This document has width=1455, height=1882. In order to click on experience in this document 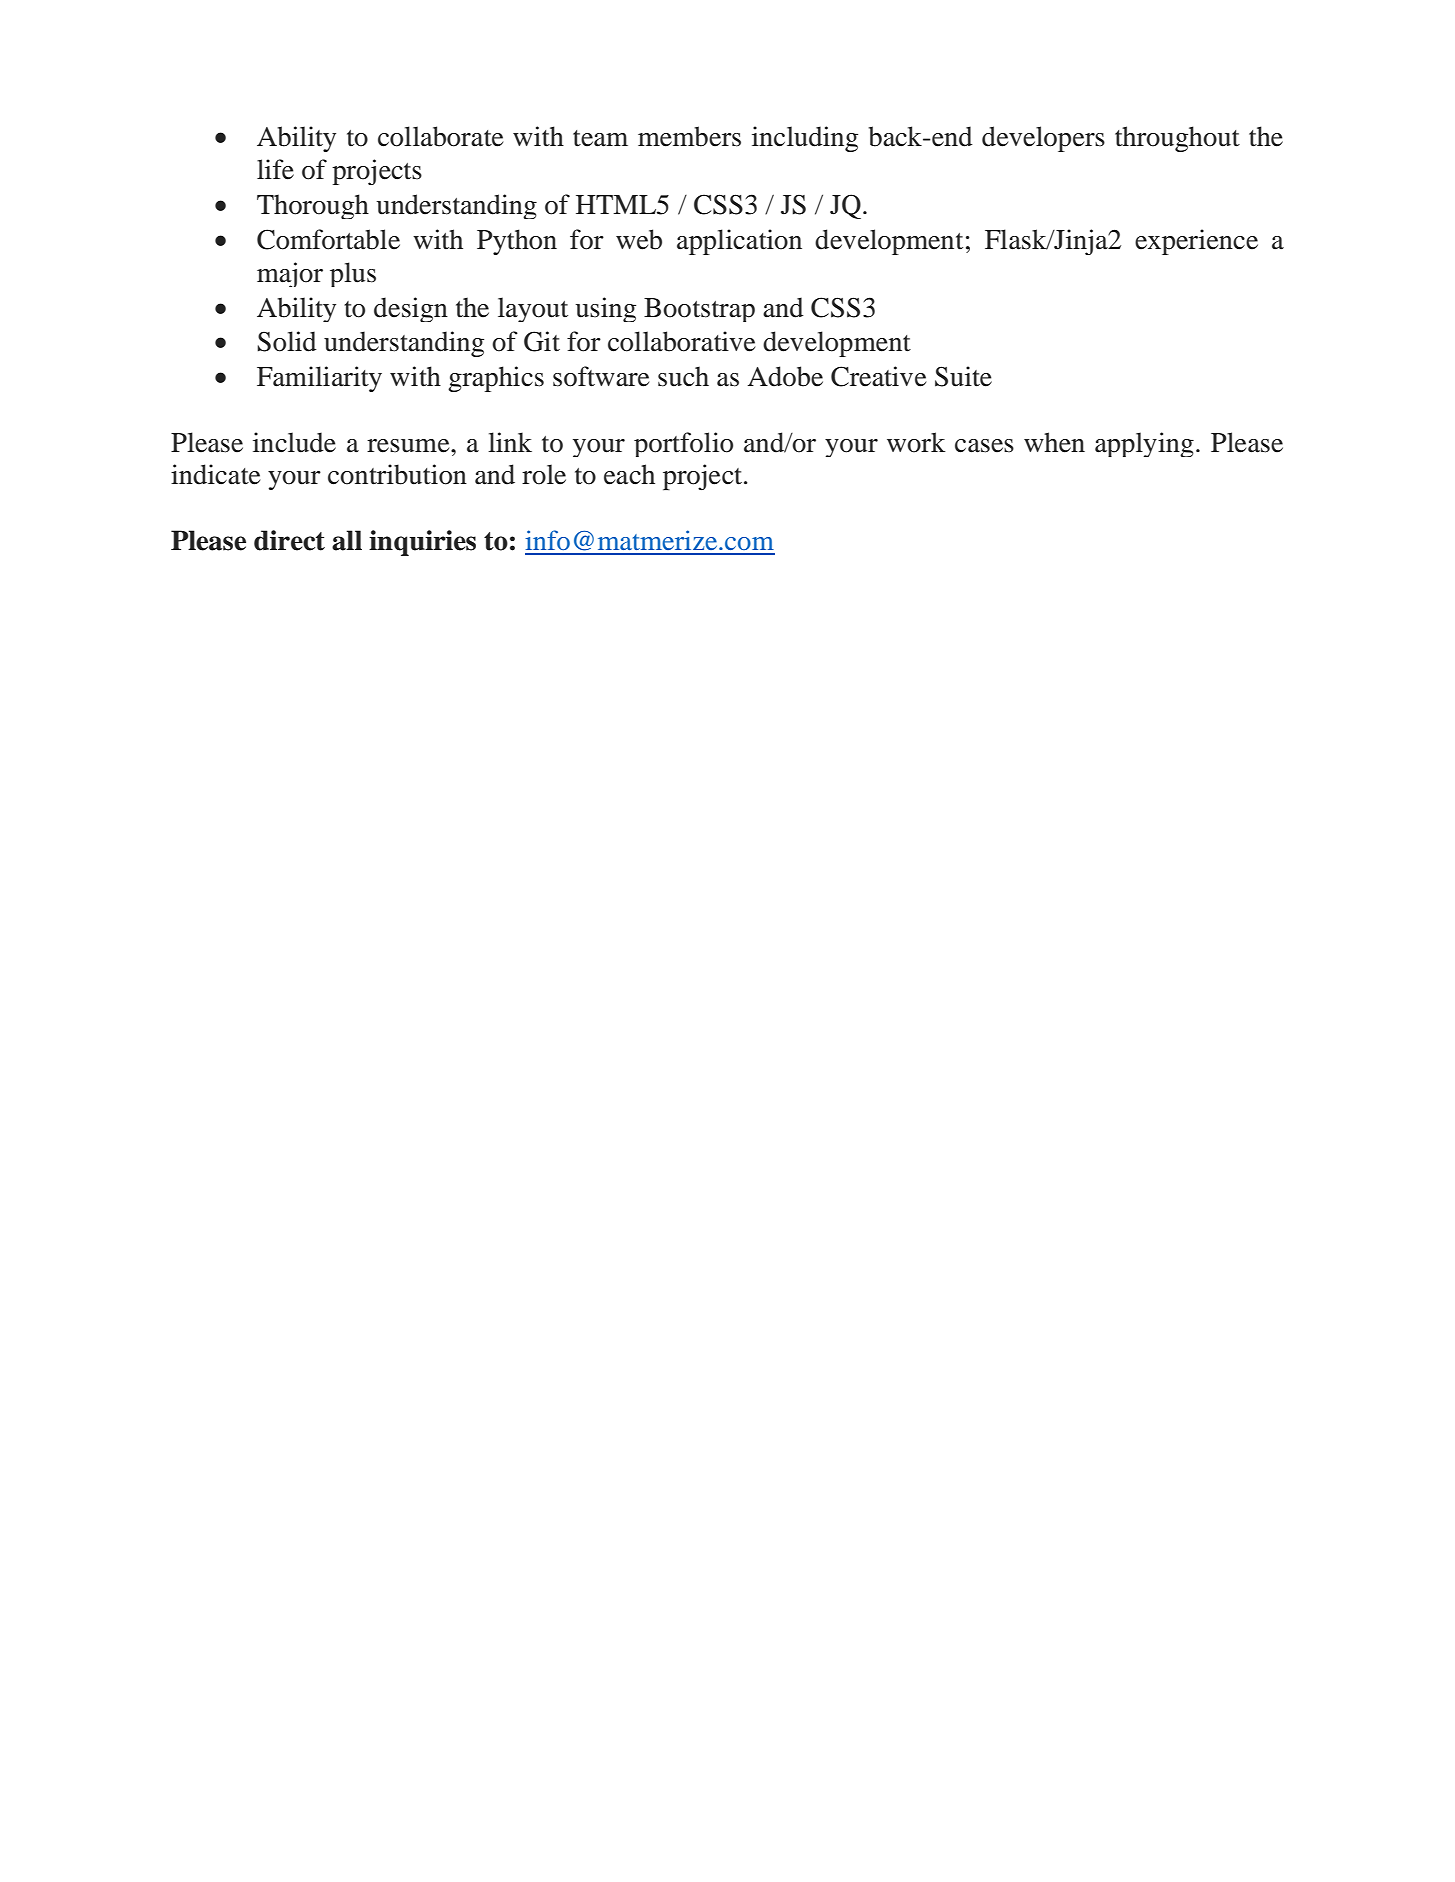, I will do `click(1196, 242)`.
